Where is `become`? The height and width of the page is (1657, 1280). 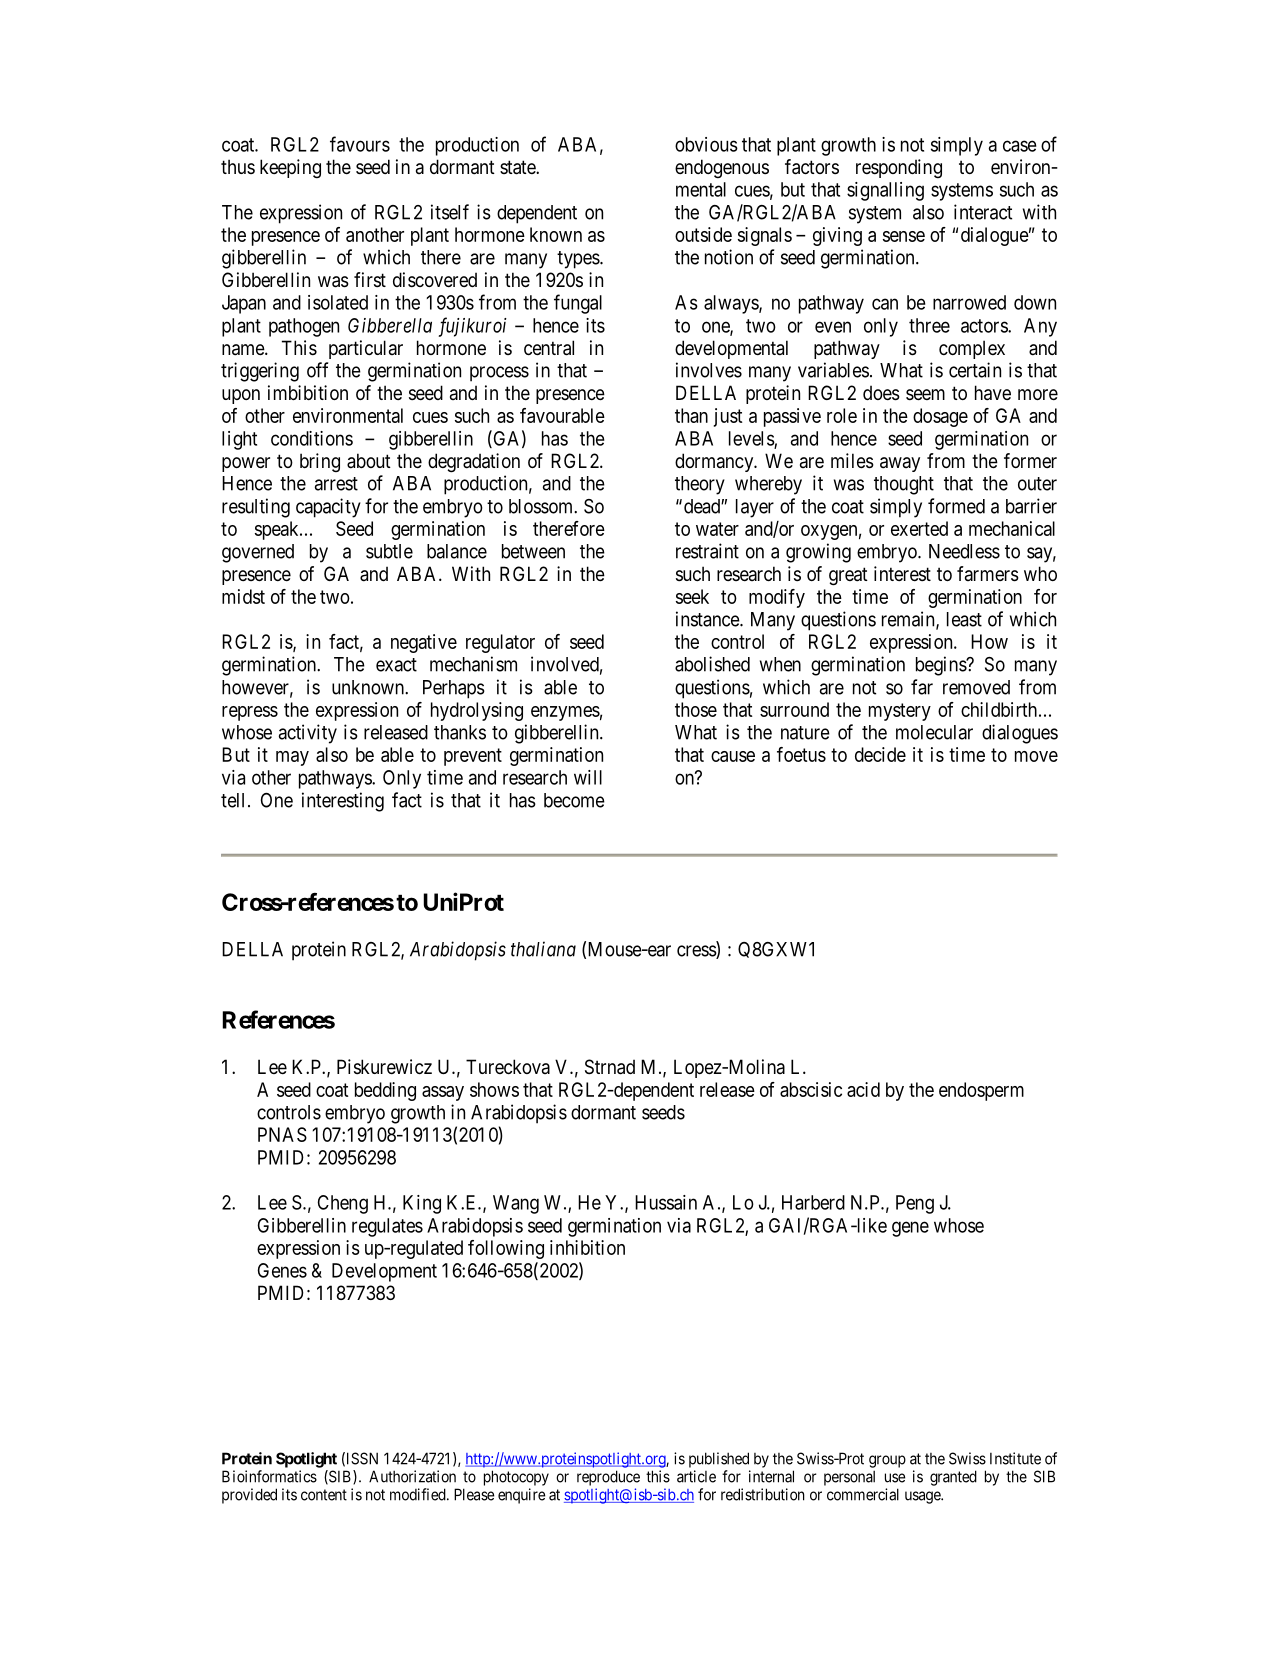 become is located at coordinates (574, 800).
